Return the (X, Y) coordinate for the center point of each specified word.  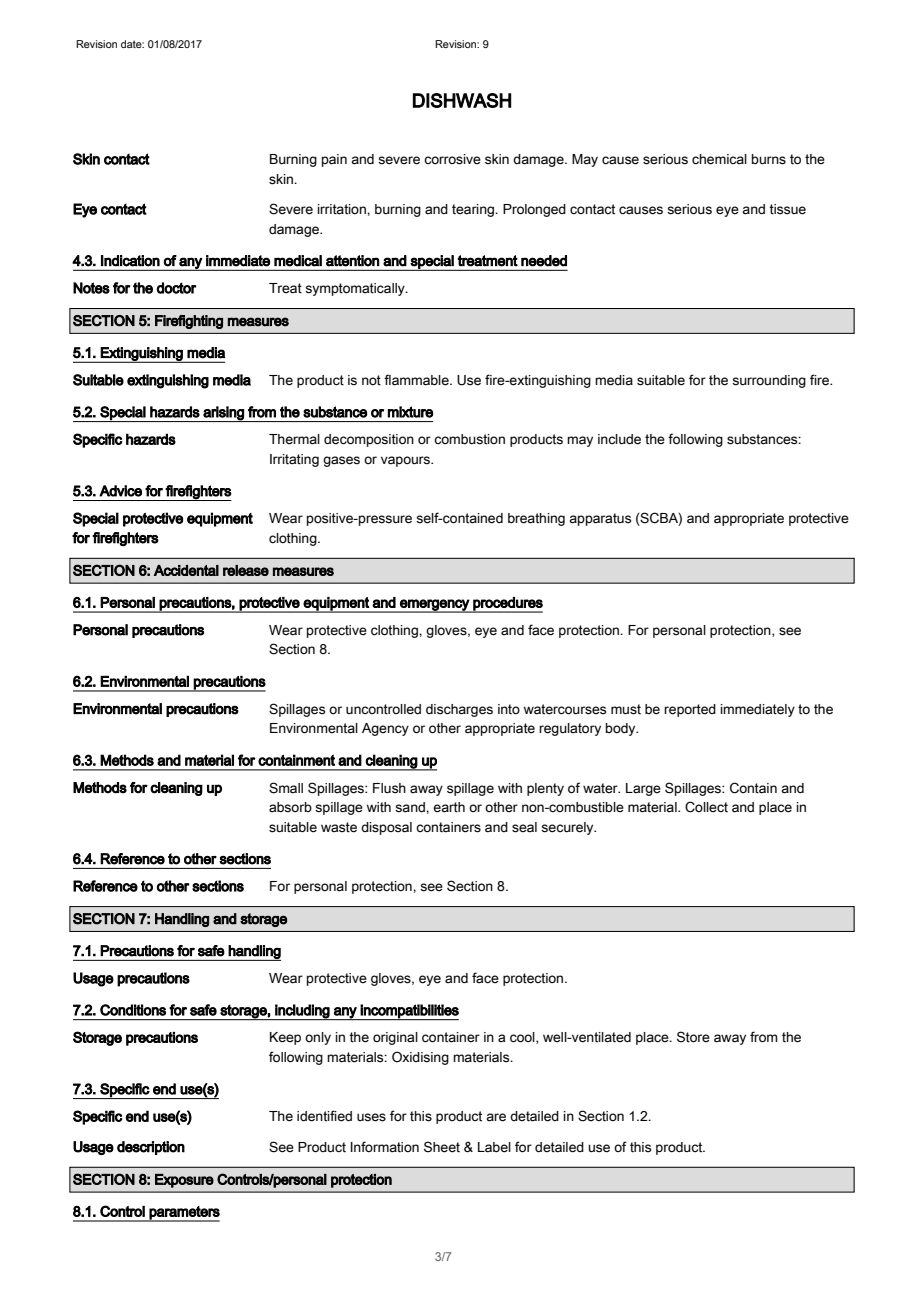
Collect (706, 807)
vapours (406, 461)
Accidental (186, 570)
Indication (130, 261)
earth (449, 807)
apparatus (600, 519)
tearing (474, 210)
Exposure (184, 1181)
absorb (290, 807)
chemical (719, 159)
